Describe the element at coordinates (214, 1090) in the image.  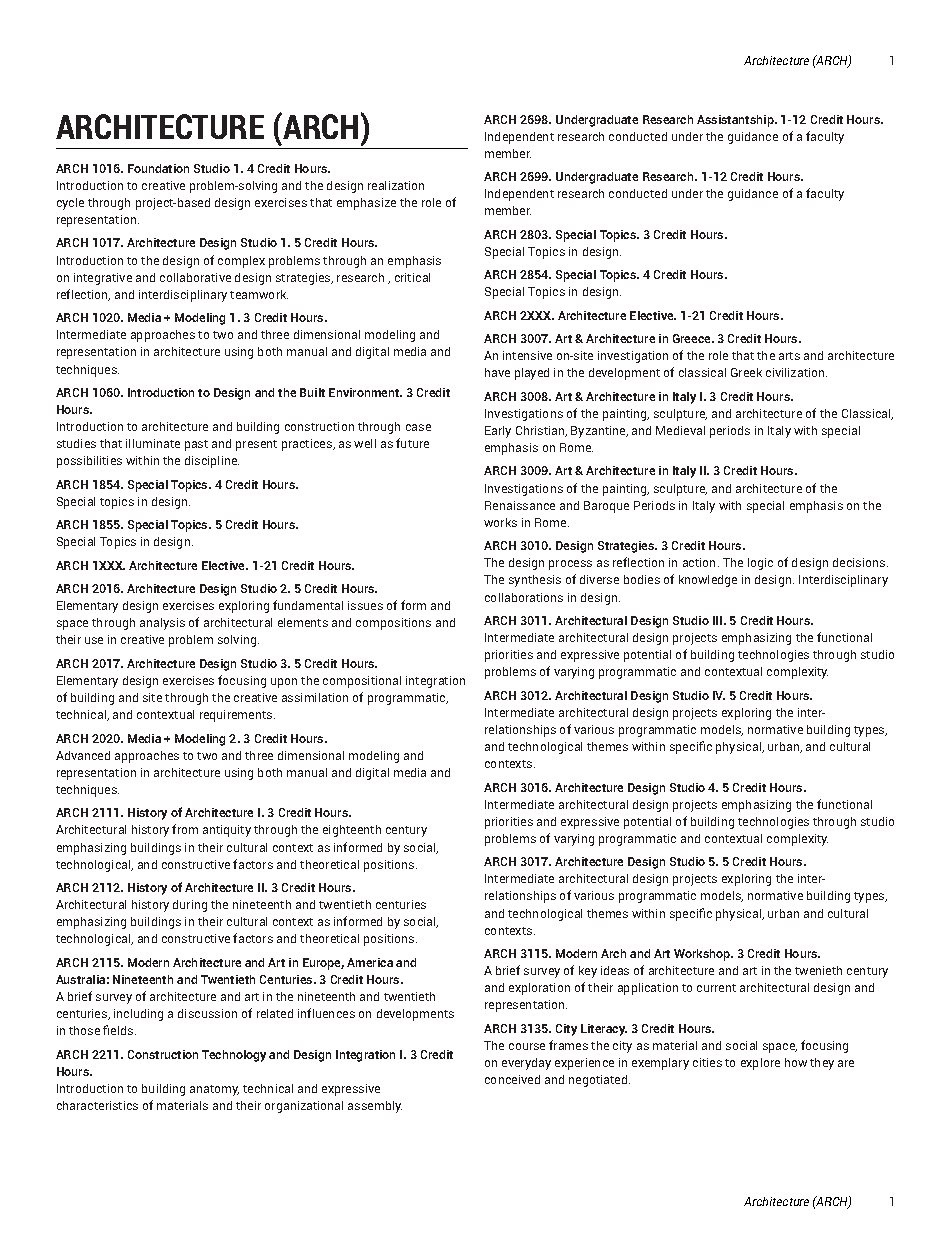
I see `anatomy` at that location.
